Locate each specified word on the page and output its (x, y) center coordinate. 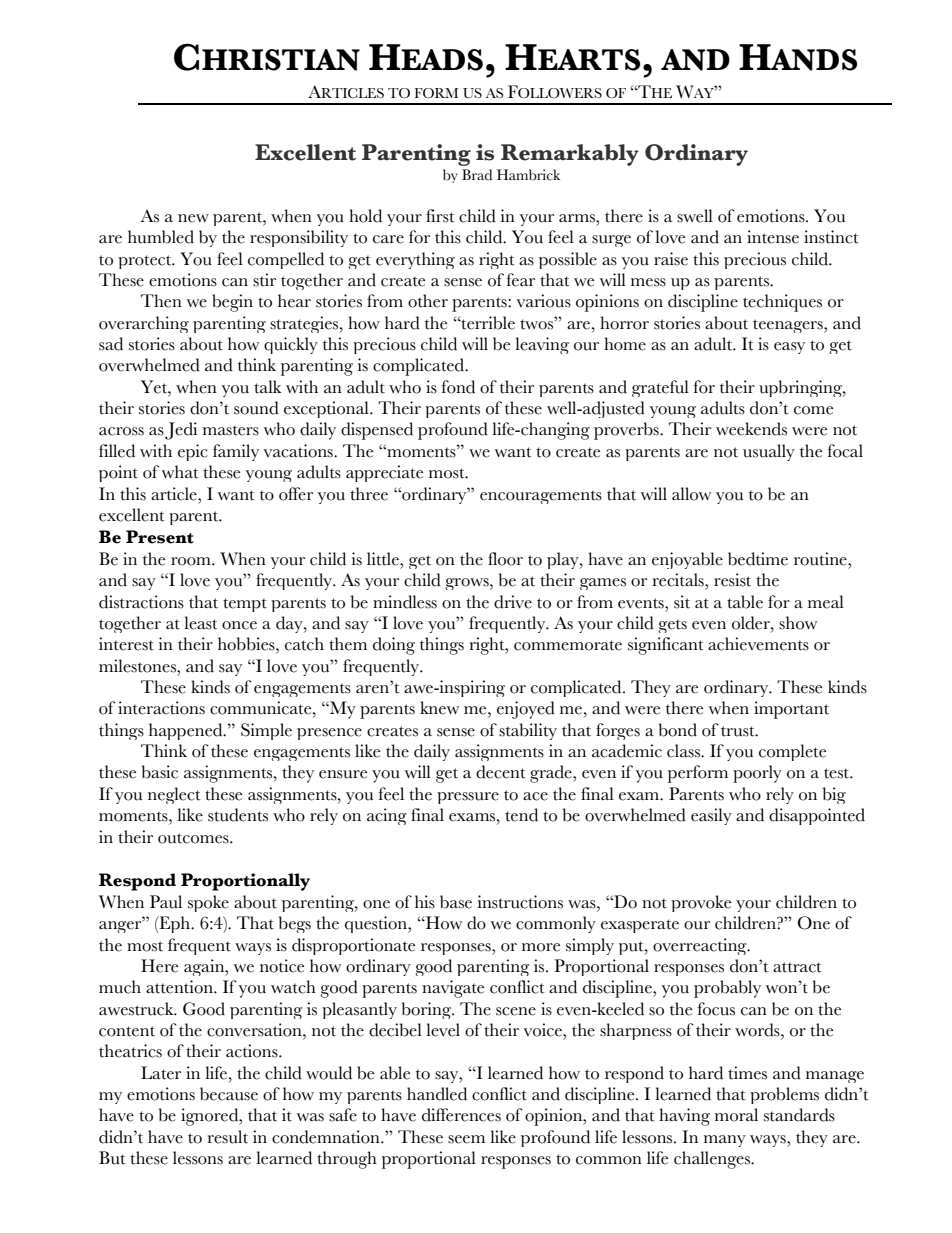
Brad (477, 174)
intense (773, 237)
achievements (758, 644)
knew (439, 708)
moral (736, 1115)
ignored (211, 1117)
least (201, 623)
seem (466, 1139)
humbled (161, 237)
